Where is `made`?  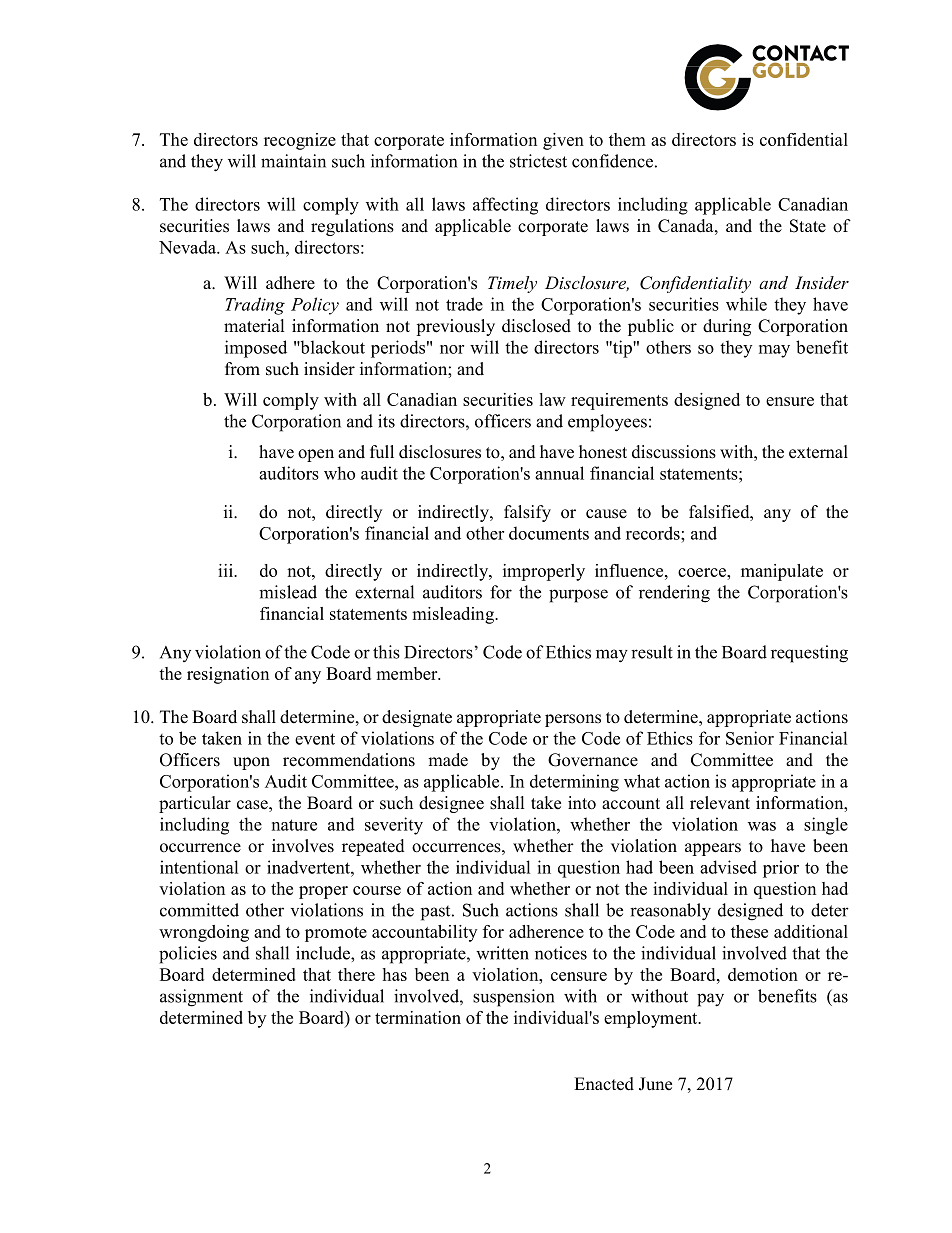 made is located at coordinates (448, 760).
